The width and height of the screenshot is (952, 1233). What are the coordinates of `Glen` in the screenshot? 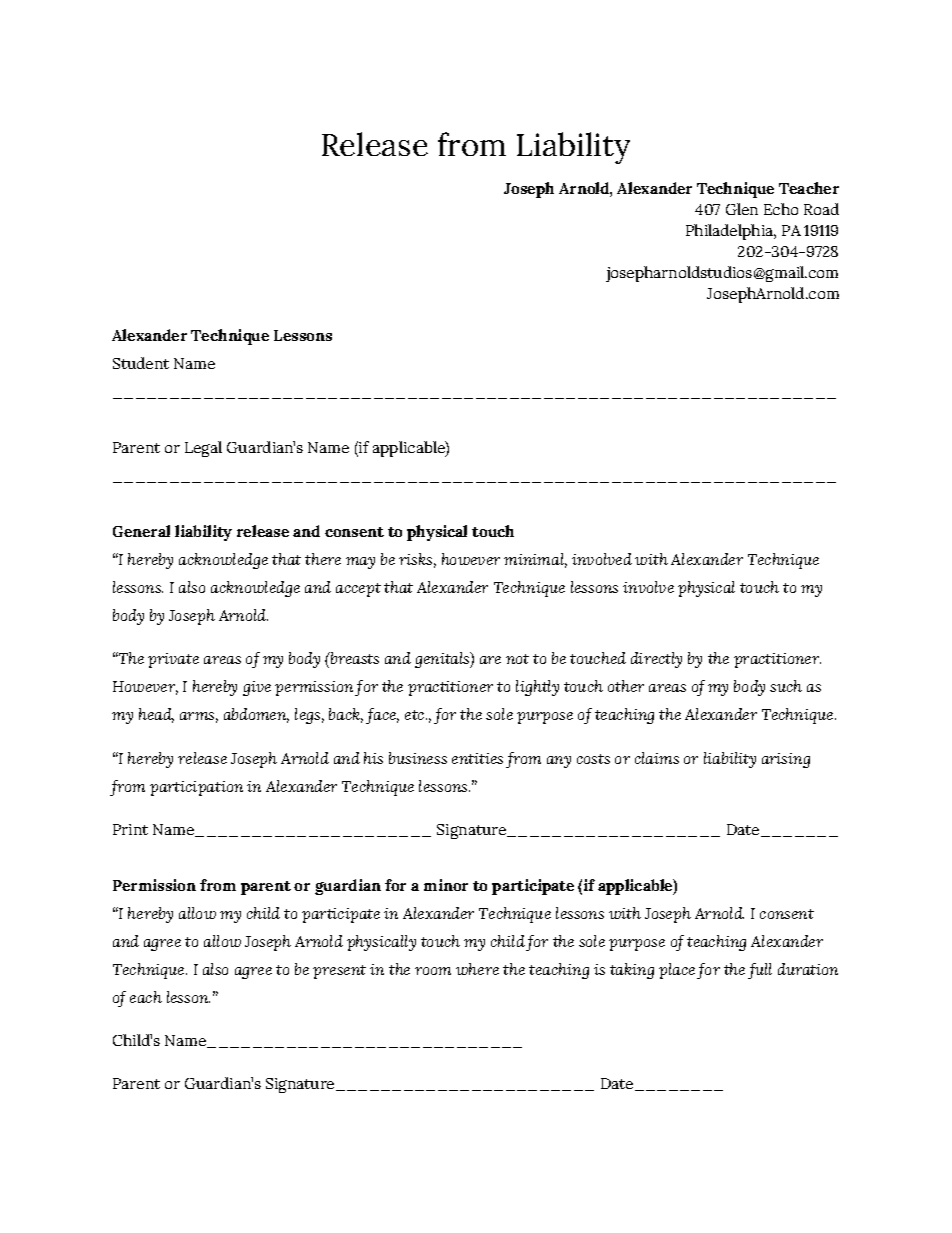 It's located at (742, 209).
